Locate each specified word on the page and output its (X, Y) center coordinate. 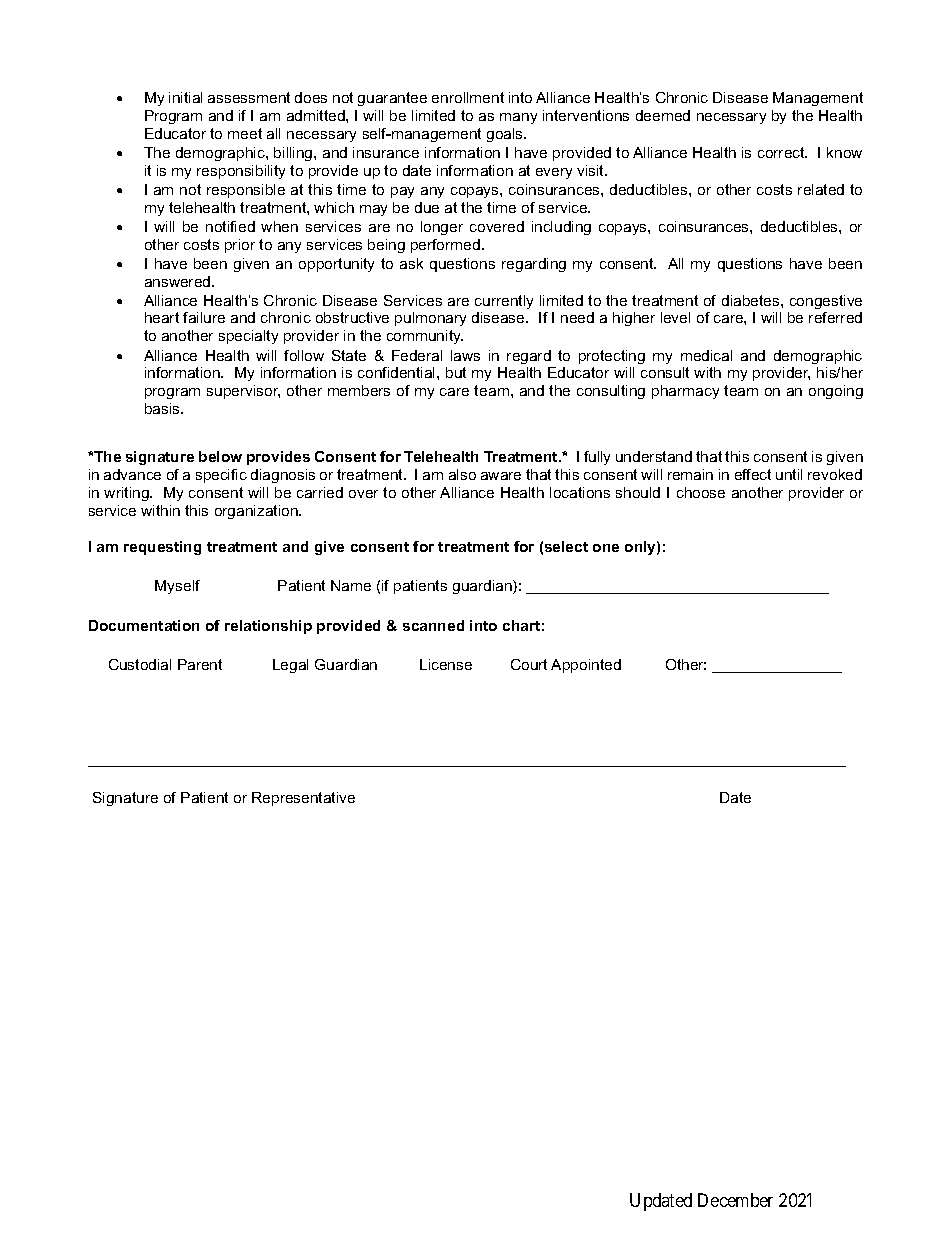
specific (221, 476)
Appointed (586, 666)
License (446, 664)
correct (782, 152)
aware (501, 476)
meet (245, 133)
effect (753, 474)
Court (529, 664)
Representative (303, 799)
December (735, 1200)
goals (506, 135)
